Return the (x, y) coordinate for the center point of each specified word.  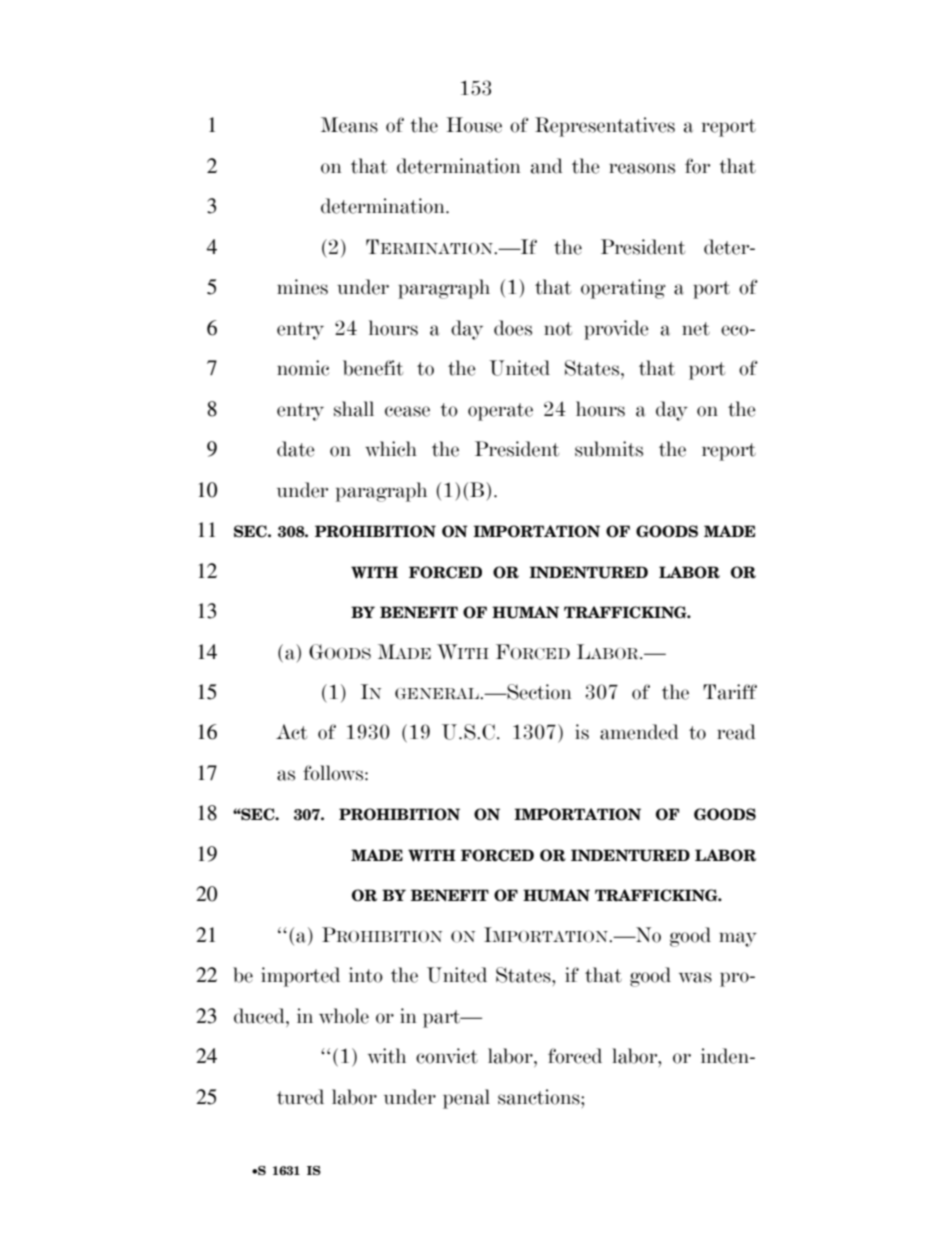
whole (344, 1016)
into (366, 975)
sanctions (540, 1097)
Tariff (730, 692)
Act (291, 732)
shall (354, 409)
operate (500, 412)
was (695, 977)
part (443, 1019)
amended (639, 732)
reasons (642, 168)
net (696, 329)
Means (349, 125)
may (738, 939)
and (547, 166)
